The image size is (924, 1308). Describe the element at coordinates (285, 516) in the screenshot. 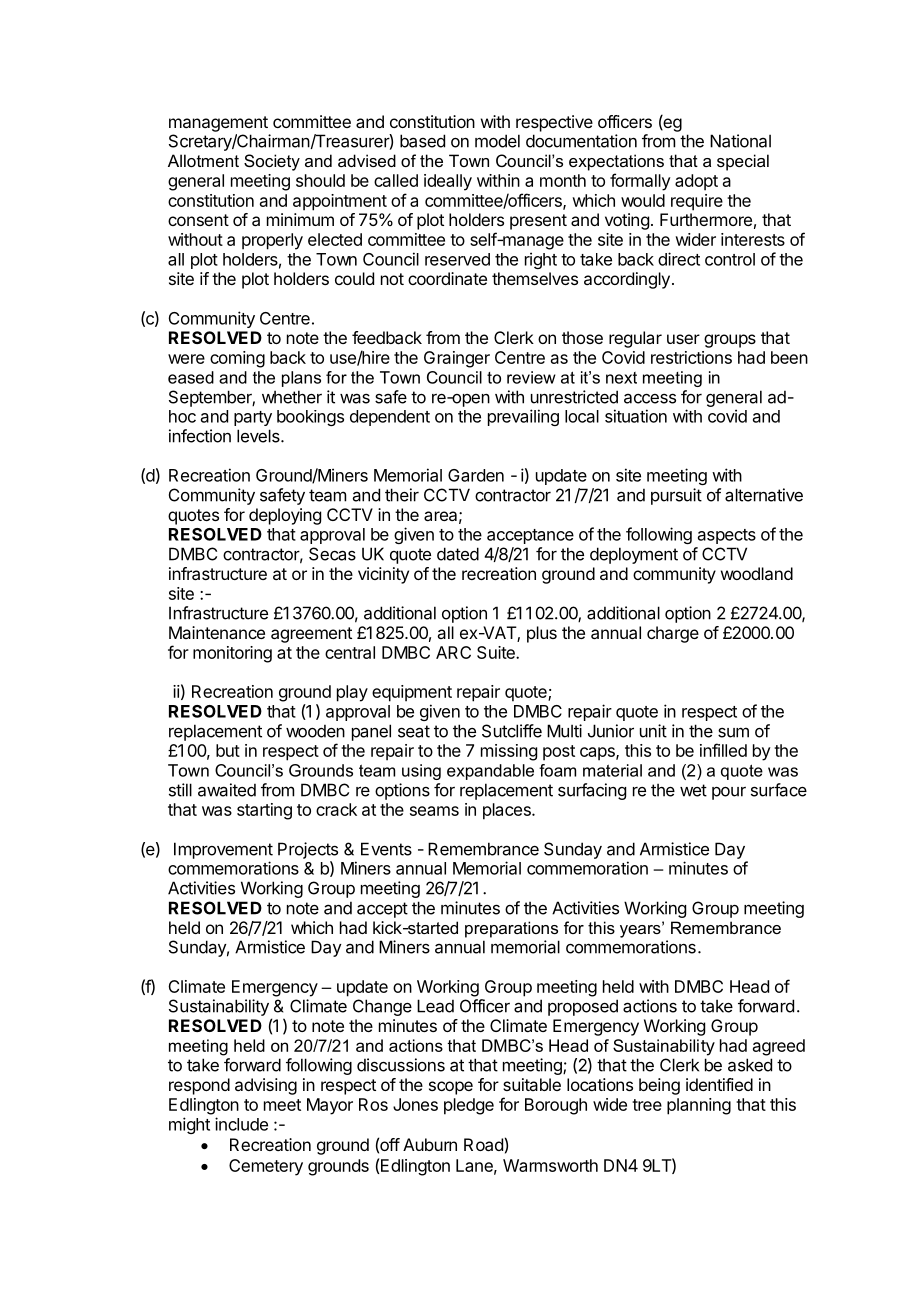

I see `deploying` at that location.
